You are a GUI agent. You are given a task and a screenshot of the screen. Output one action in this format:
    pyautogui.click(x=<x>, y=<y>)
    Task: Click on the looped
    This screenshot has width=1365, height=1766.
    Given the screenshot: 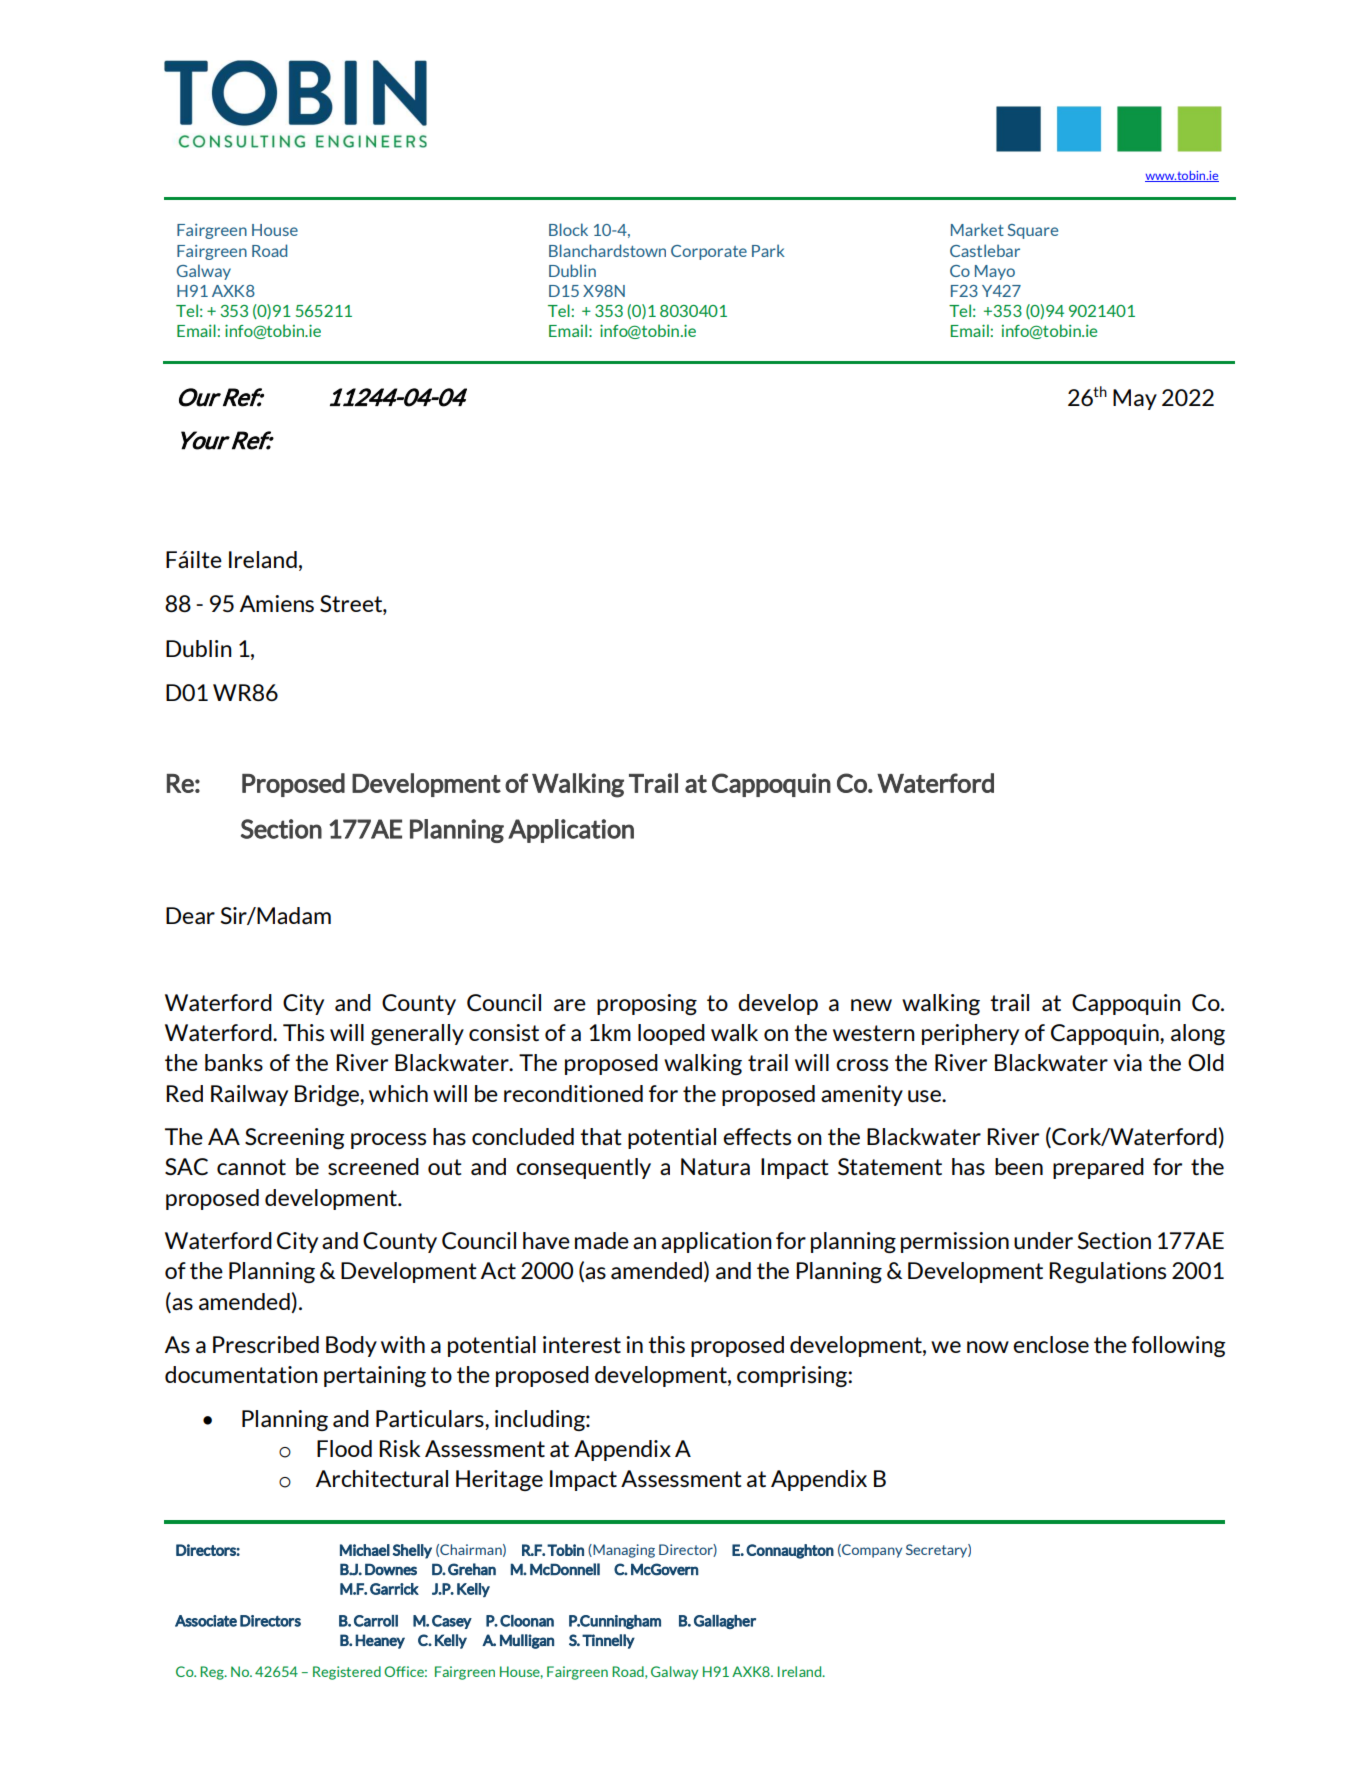 What is the action you would take?
    pyautogui.click(x=671, y=1034)
